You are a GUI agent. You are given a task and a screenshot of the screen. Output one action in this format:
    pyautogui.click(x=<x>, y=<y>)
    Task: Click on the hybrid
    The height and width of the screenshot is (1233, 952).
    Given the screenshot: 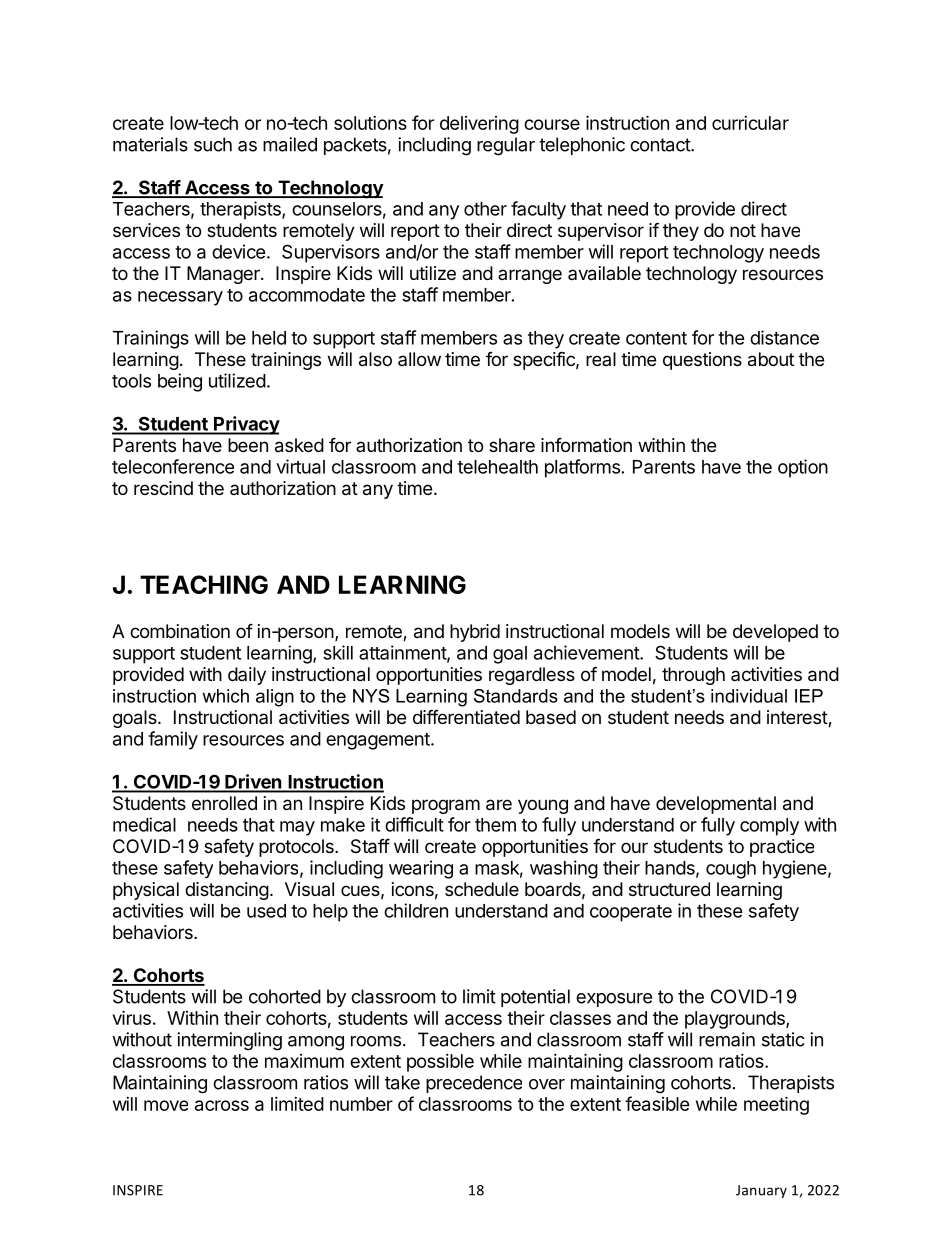 What is the action you would take?
    pyautogui.click(x=475, y=633)
